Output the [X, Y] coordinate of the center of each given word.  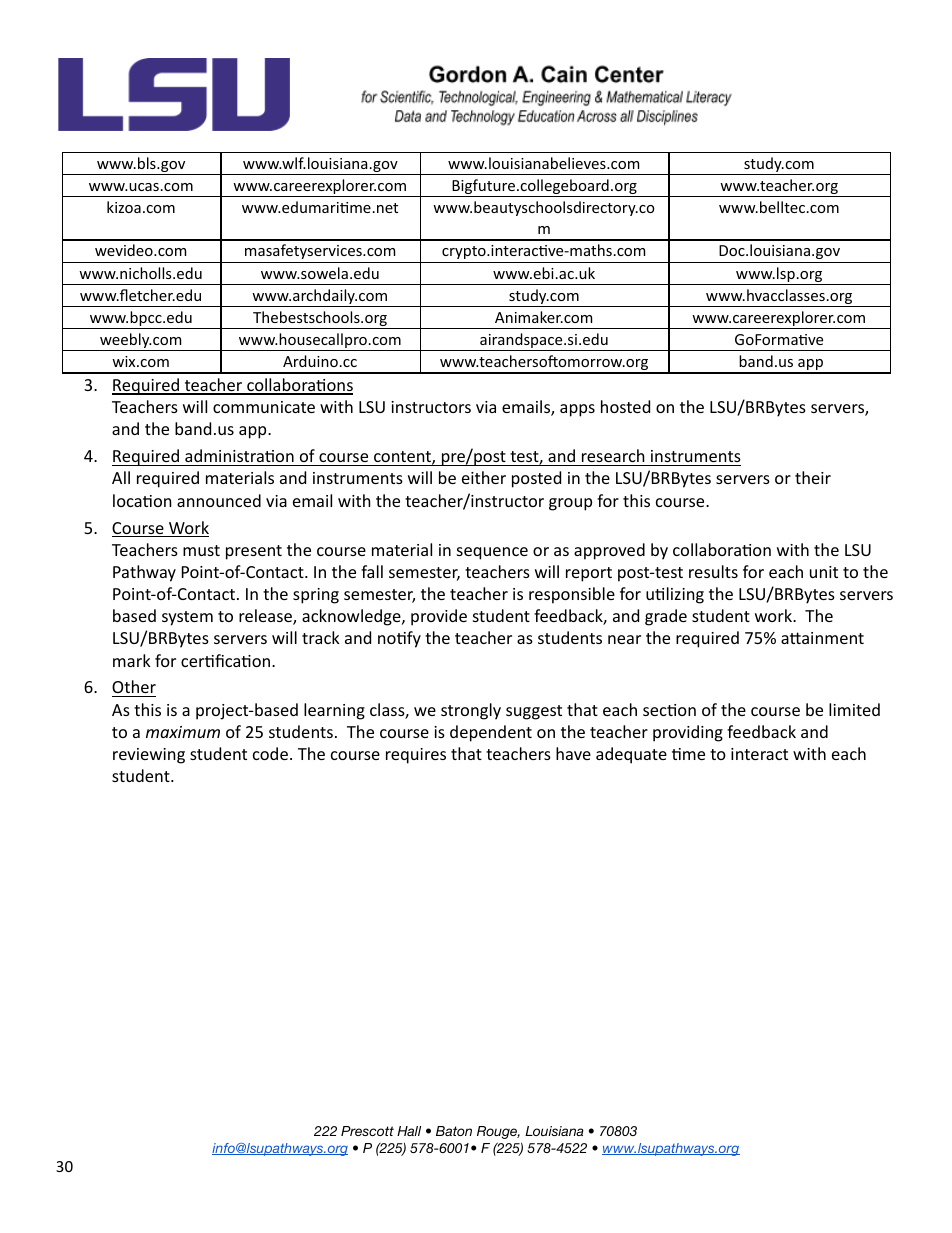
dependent [491, 733]
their [813, 477]
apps [577, 410]
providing [688, 733]
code [270, 753]
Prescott [367, 1131]
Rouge [498, 1132]
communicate [264, 407]
